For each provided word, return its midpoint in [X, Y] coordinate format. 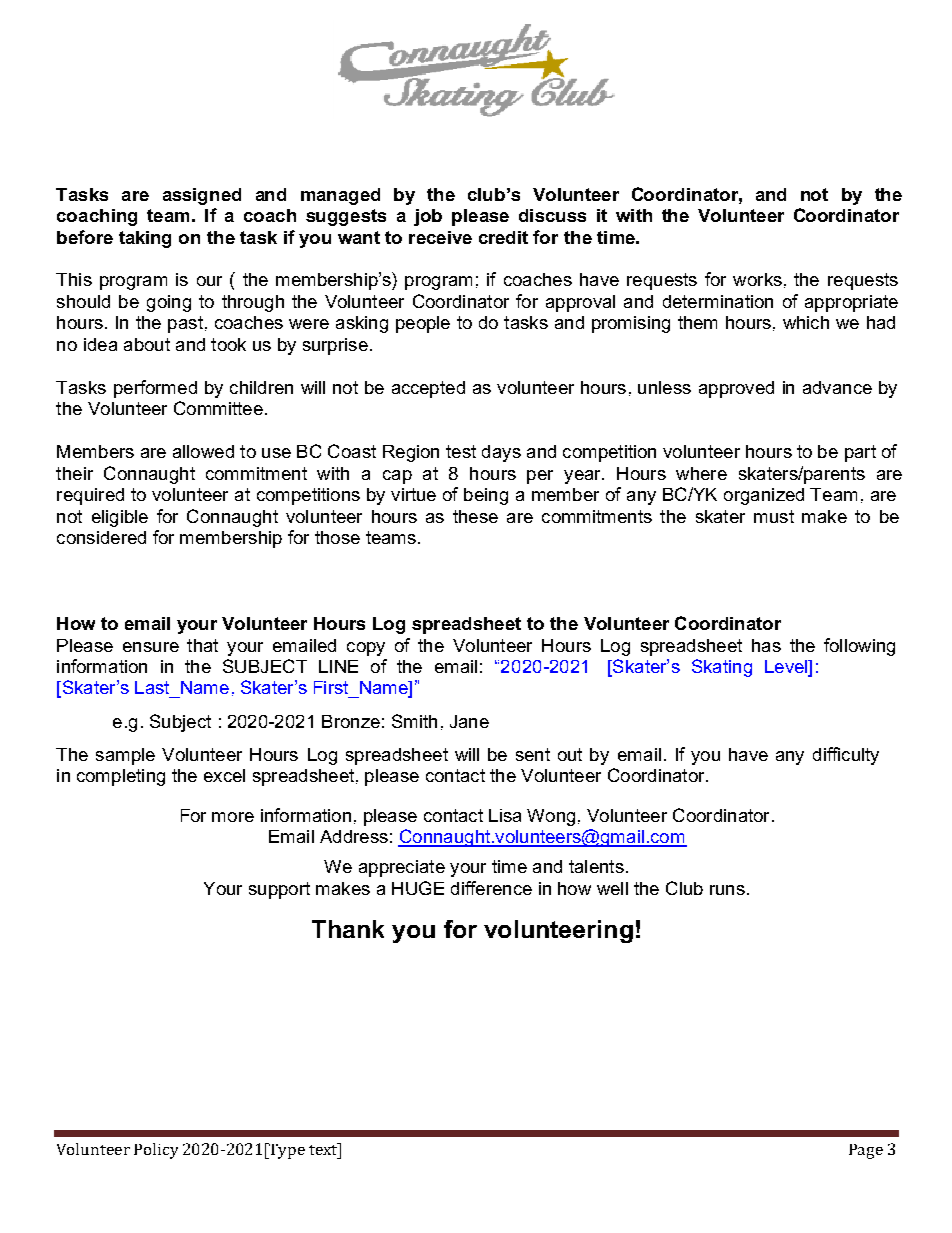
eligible [120, 518]
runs [727, 890]
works [757, 279]
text [324, 1149]
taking [145, 239]
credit [503, 237]
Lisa [505, 815]
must [774, 516]
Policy [156, 1151]
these [475, 516]
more [233, 817]
